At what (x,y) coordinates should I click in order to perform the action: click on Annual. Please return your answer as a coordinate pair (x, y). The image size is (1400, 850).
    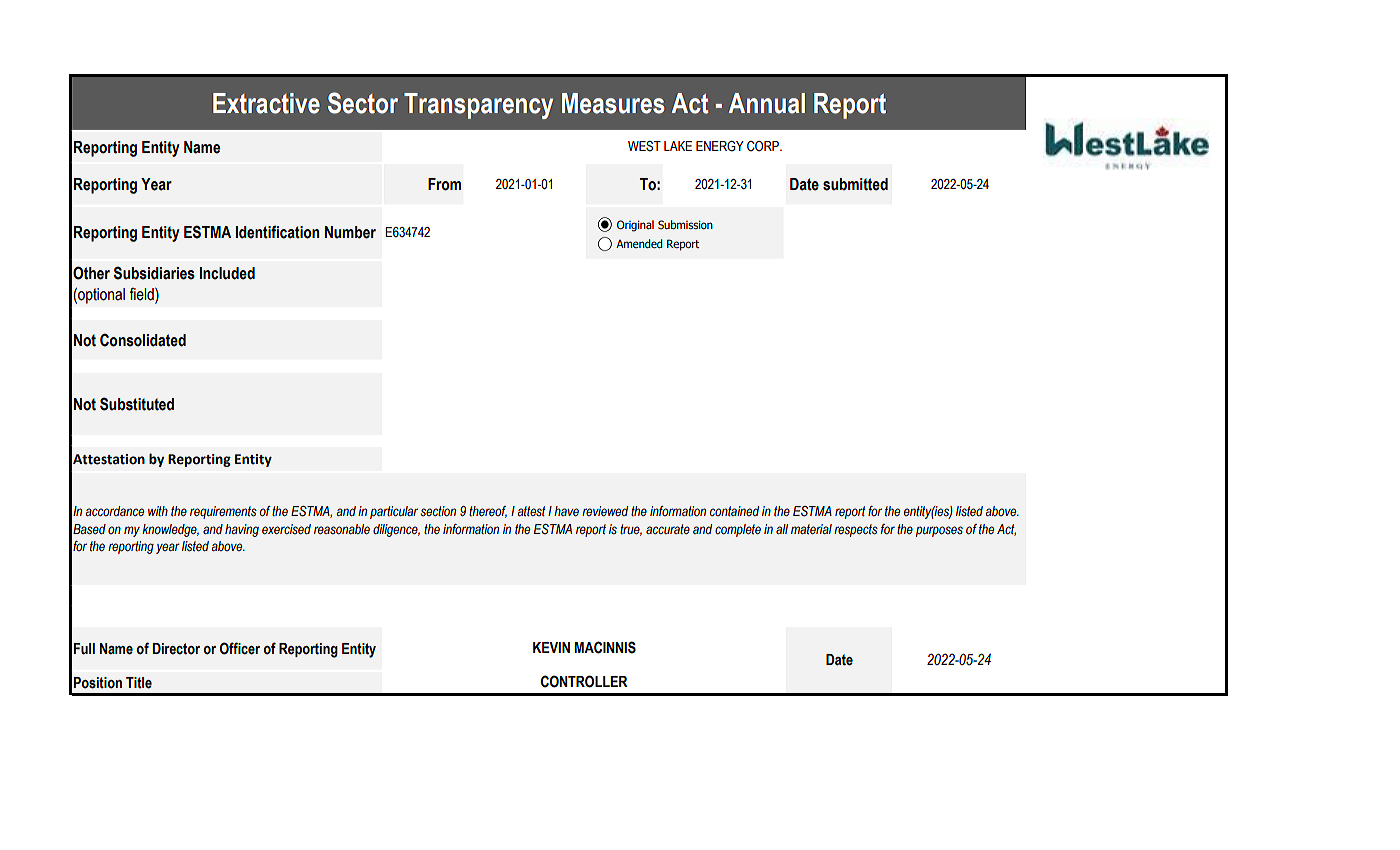
    Looking at the image, I should click on (767, 103).
